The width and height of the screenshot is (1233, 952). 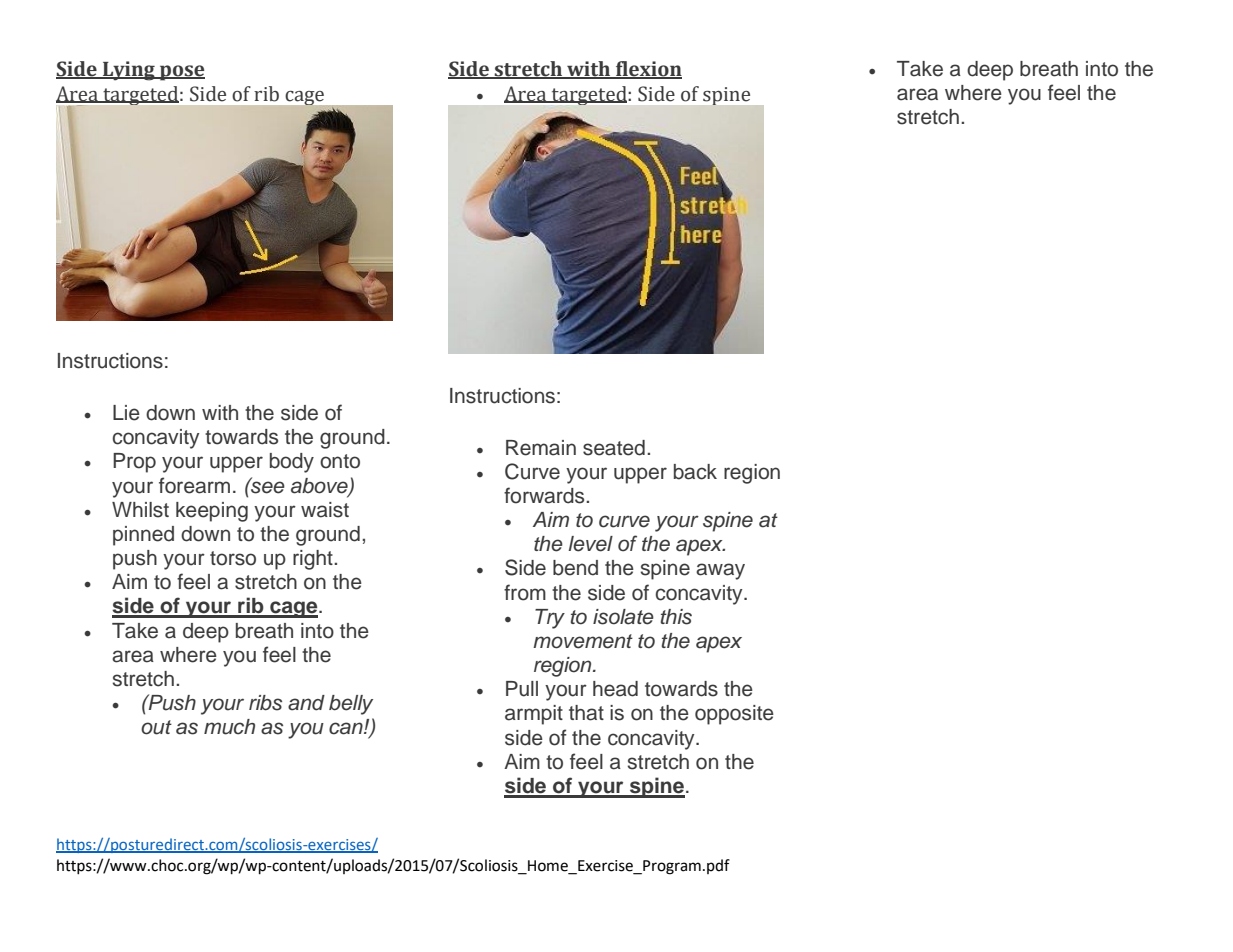 What do you see at coordinates (129, 71) in the screenshot?
I see `Lying` at bounding box center [129, 71].
